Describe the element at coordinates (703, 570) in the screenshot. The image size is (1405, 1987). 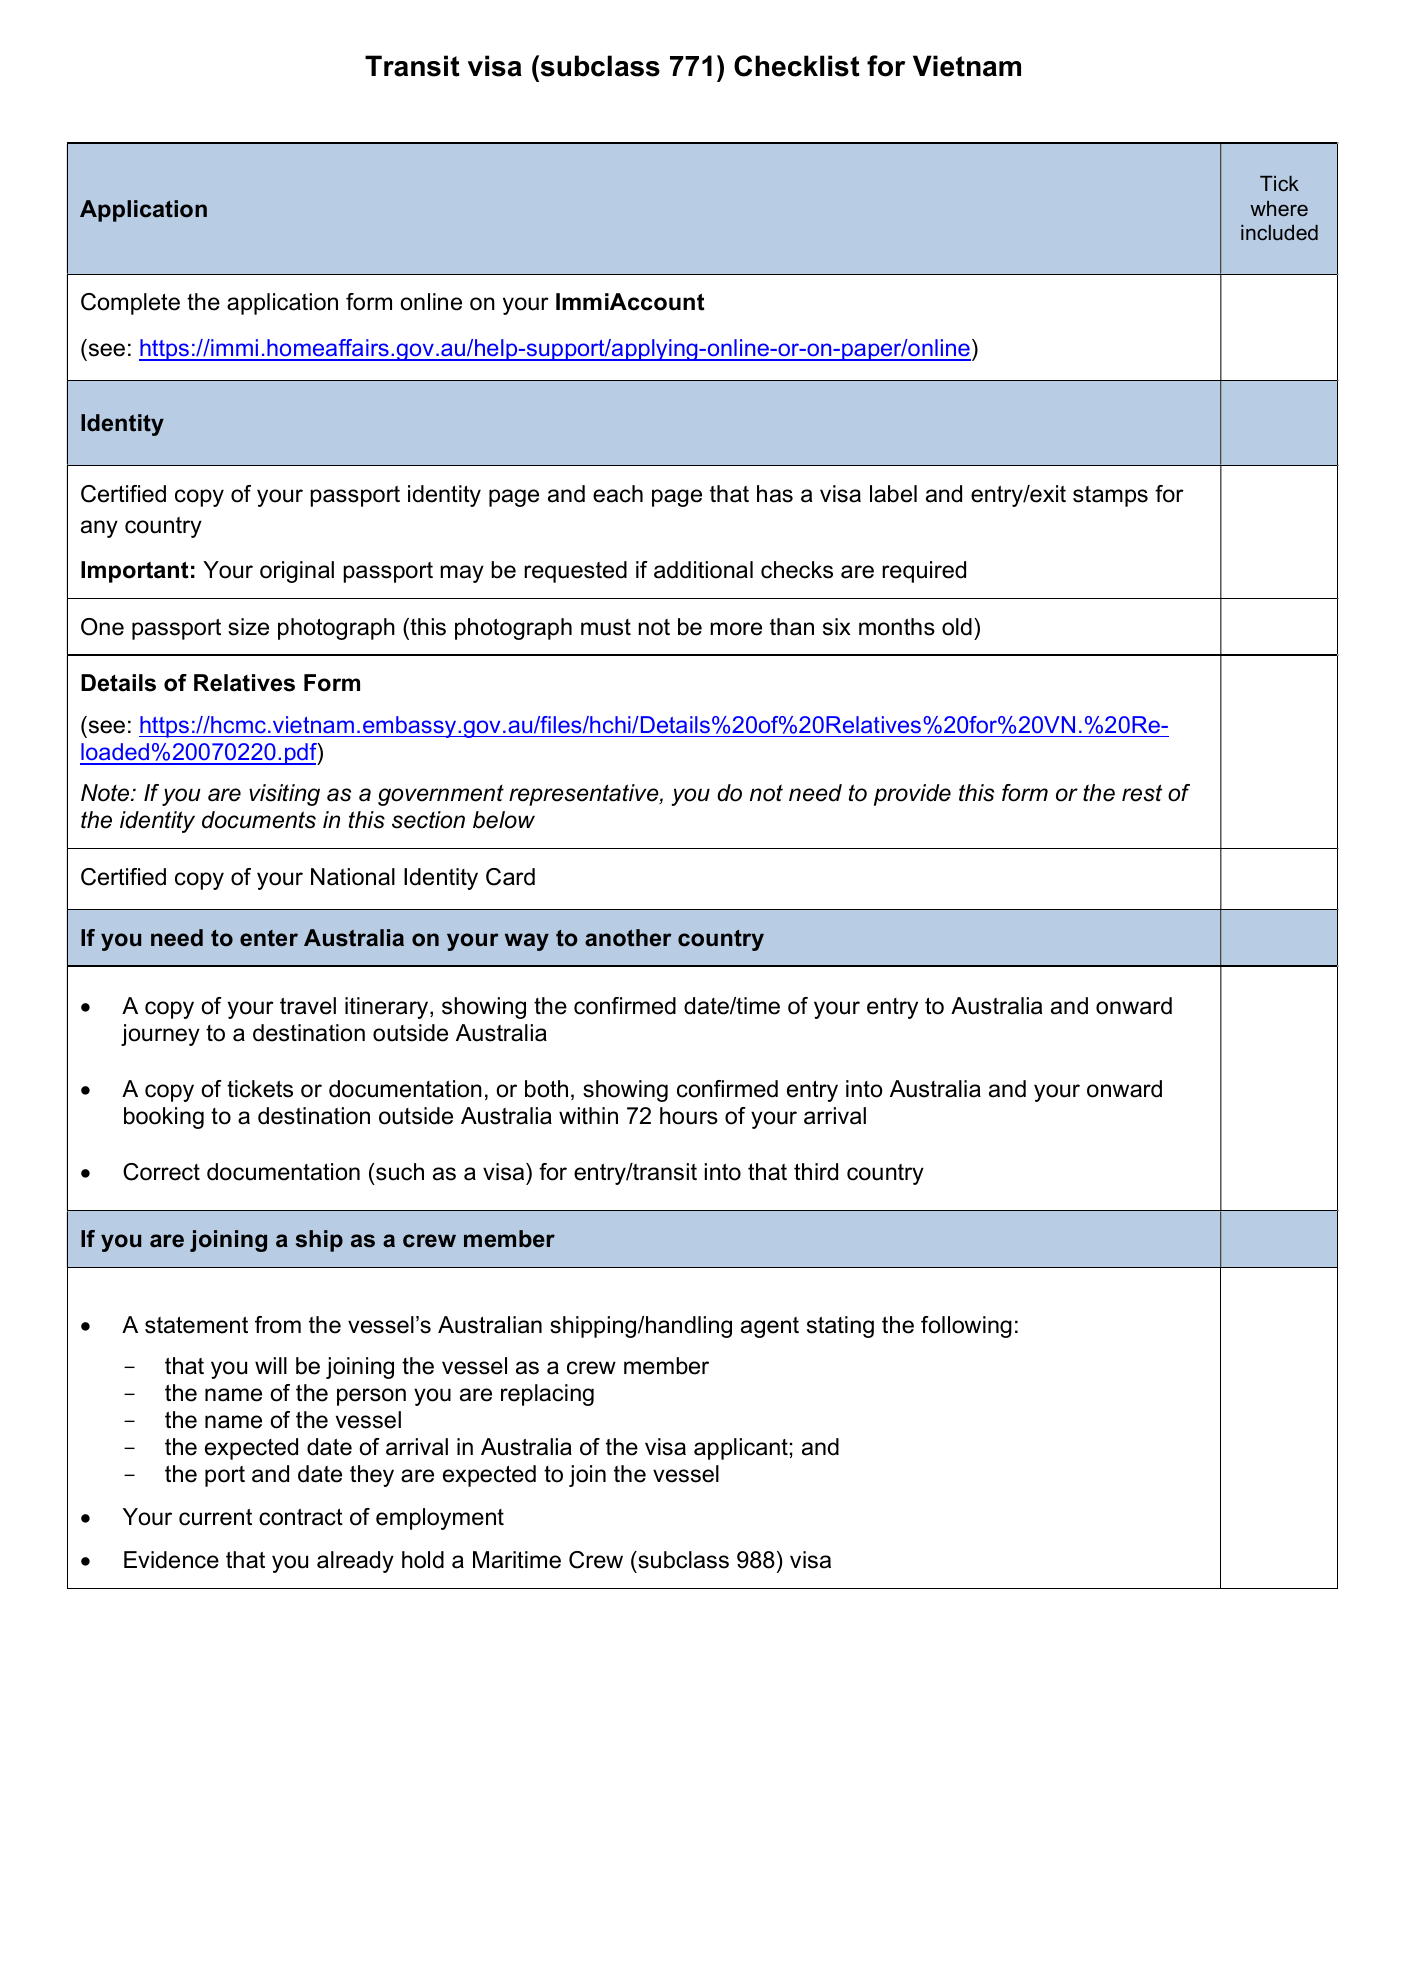
I see `additional` at that location.
